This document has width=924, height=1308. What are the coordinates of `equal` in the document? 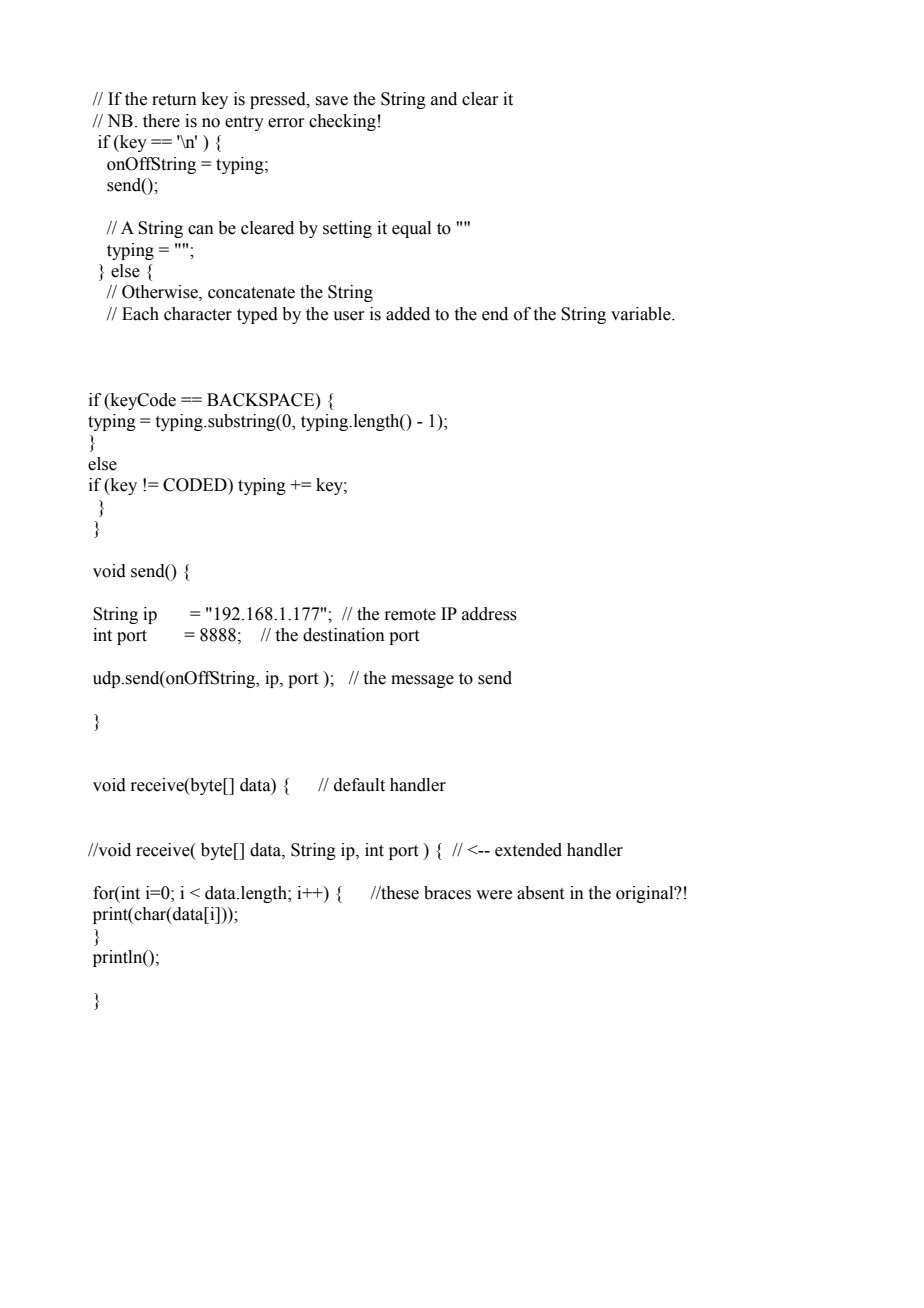 It's located at (411, 229).
